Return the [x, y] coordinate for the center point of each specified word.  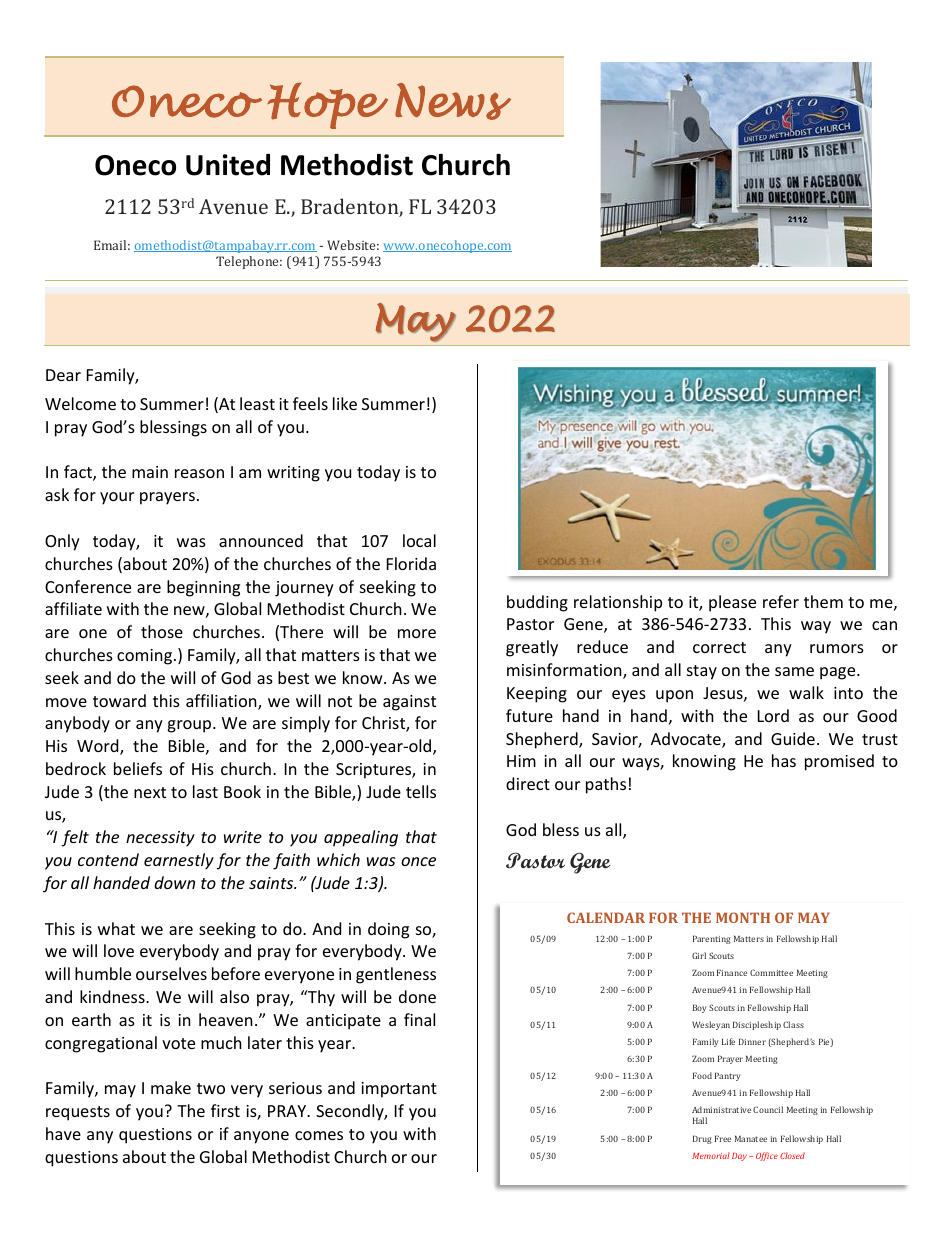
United [228, 165]
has [784, 760]
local [419, 540]
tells [421, 791]
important [399, 1090]
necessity [160, 839]
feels [310, 403]
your [117, 498]
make [171, 1087]
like [345, 403]
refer [781, 601]
